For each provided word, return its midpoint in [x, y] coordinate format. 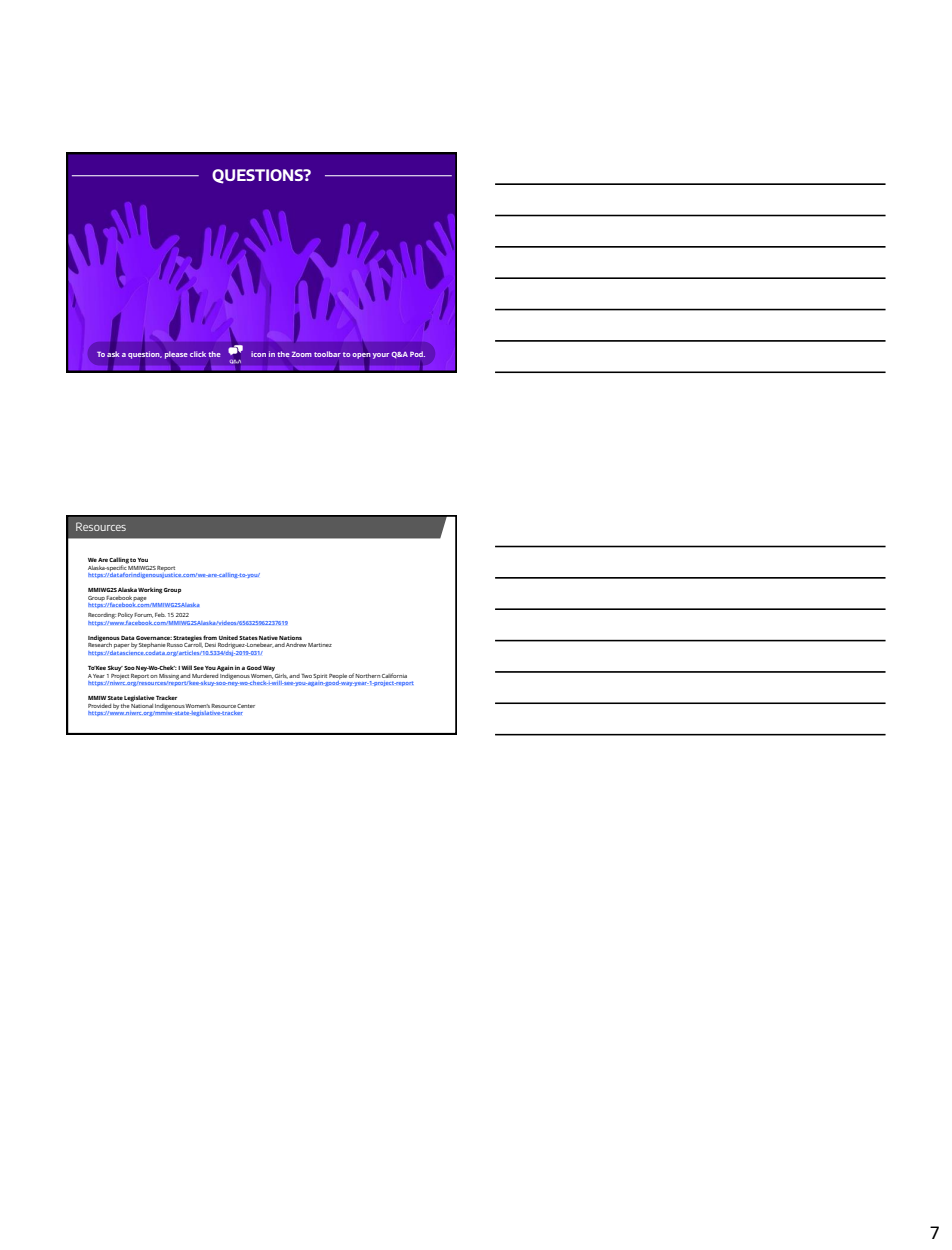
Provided [99, 706]
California [394, 675]
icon [258, 354]
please [176, 355]
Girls [281, 676]
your [381, 356]
